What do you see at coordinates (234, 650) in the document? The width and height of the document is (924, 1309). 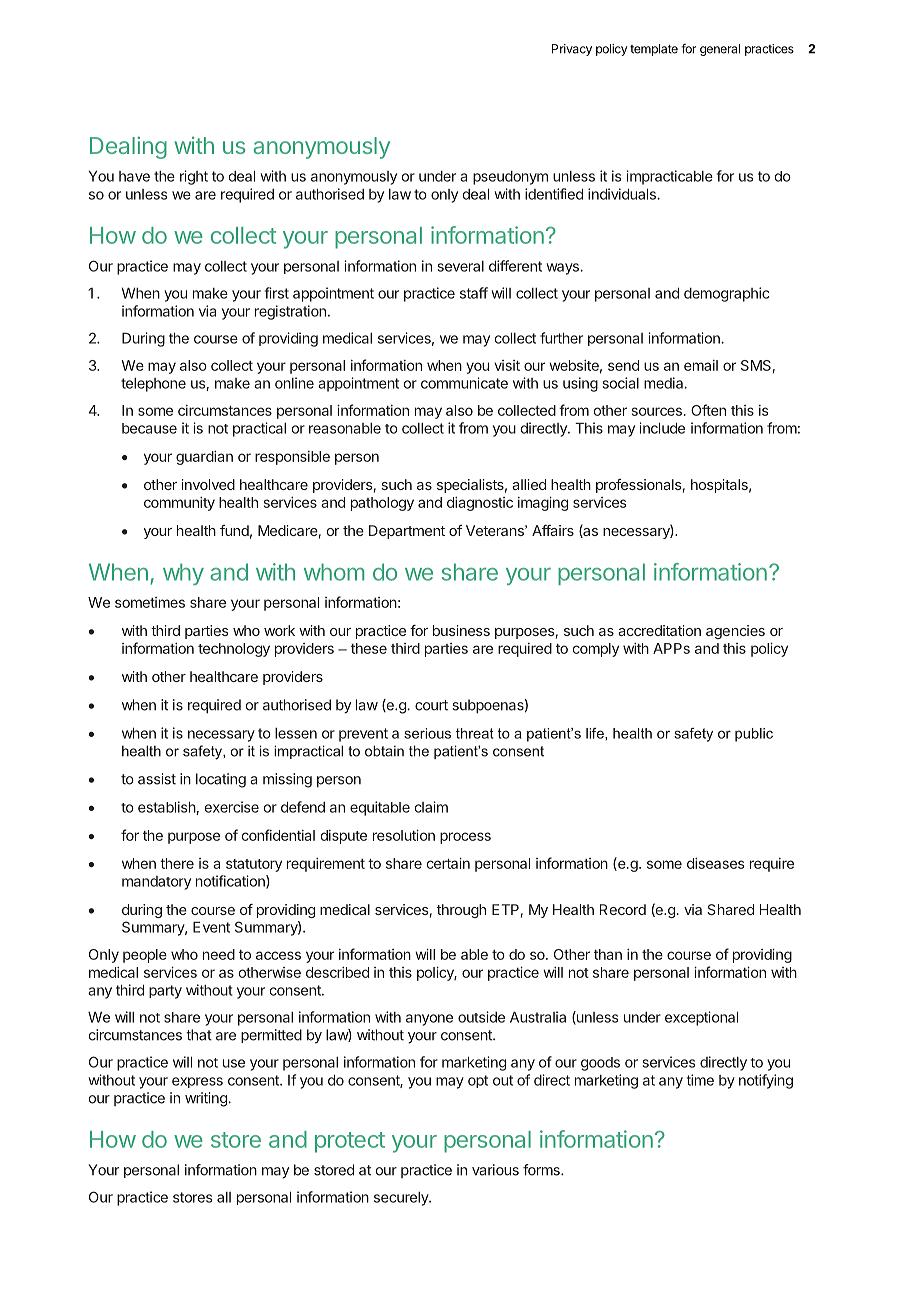 I see `technology` at bounding box center [234, 650].
